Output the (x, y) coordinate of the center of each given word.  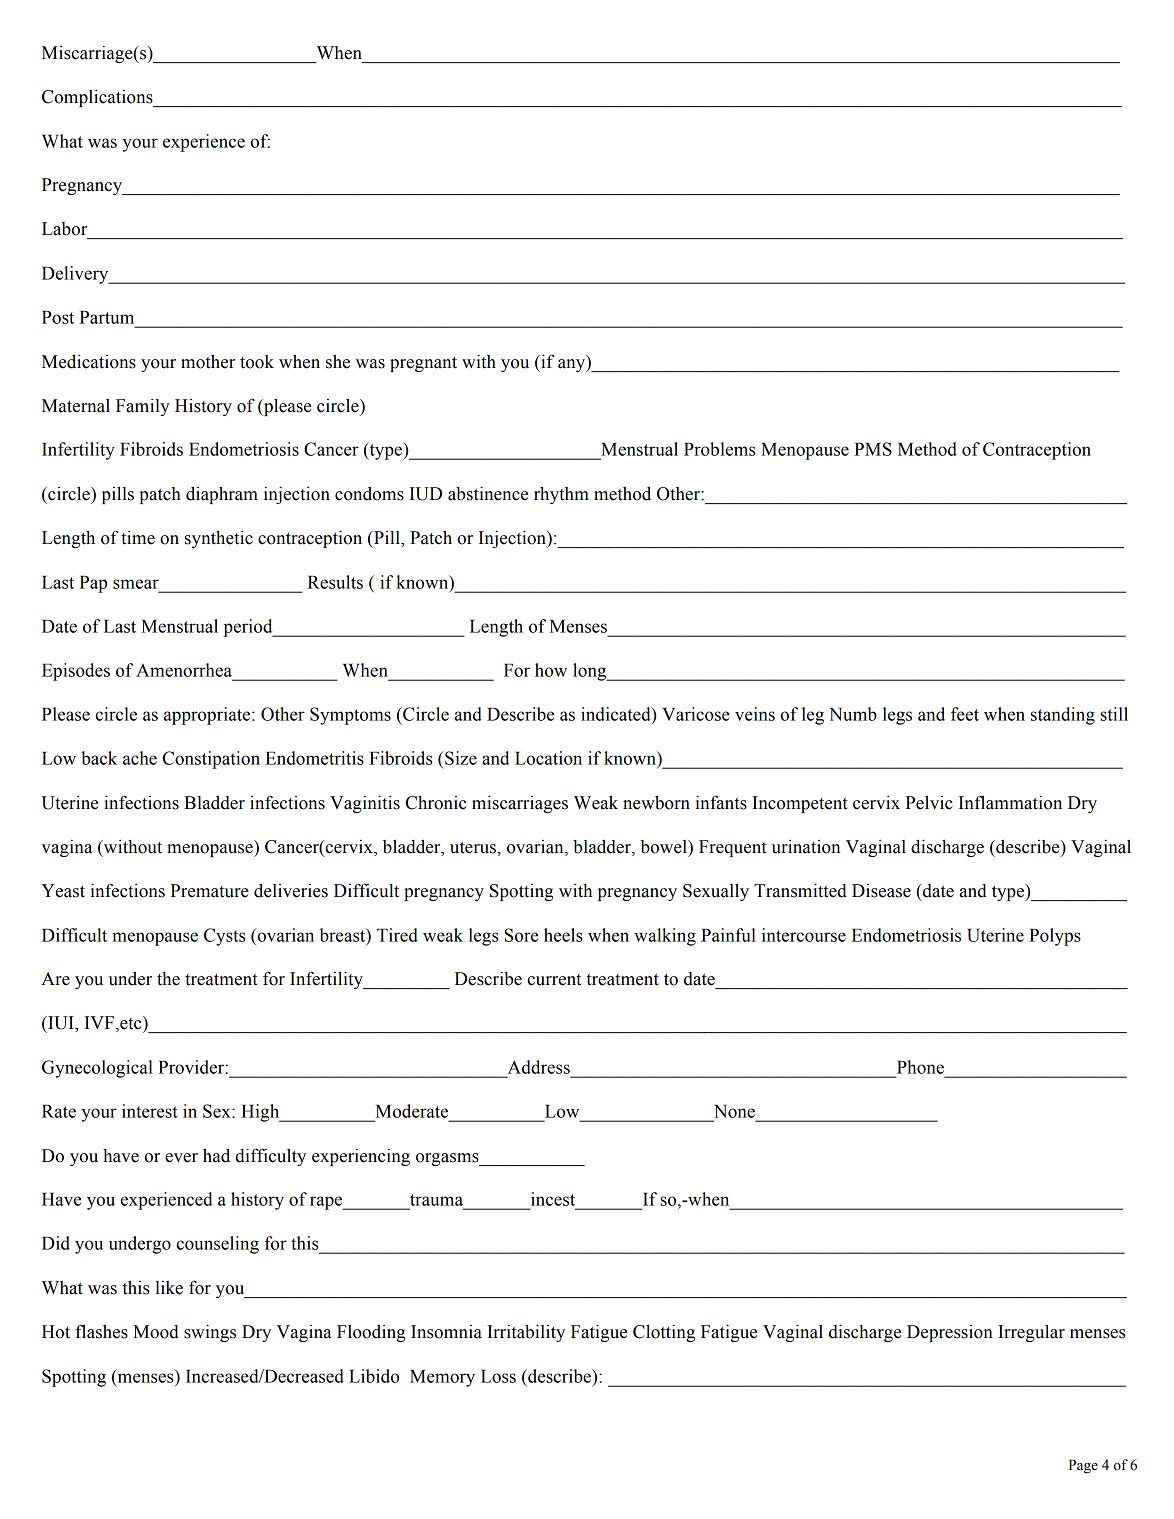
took (257, 362)
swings (210, 1333)
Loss (498, 1376)
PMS (873, 449)
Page (1083, 1466)
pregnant (423, 364)
